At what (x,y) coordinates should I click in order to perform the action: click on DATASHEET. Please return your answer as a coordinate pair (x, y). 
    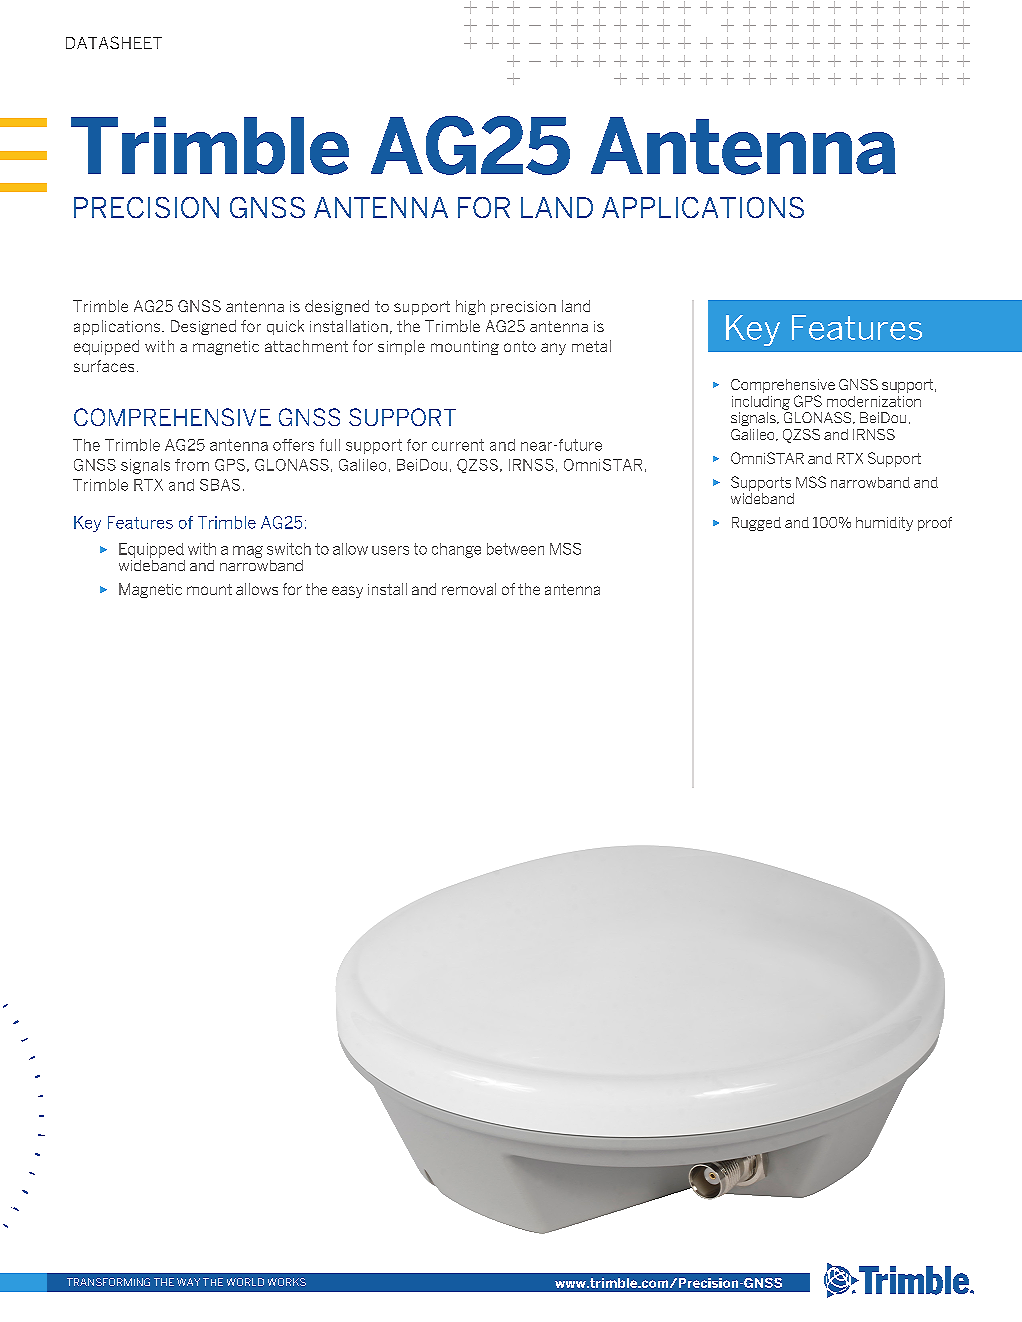
    Looking at the image, I should click on (114, 42).
